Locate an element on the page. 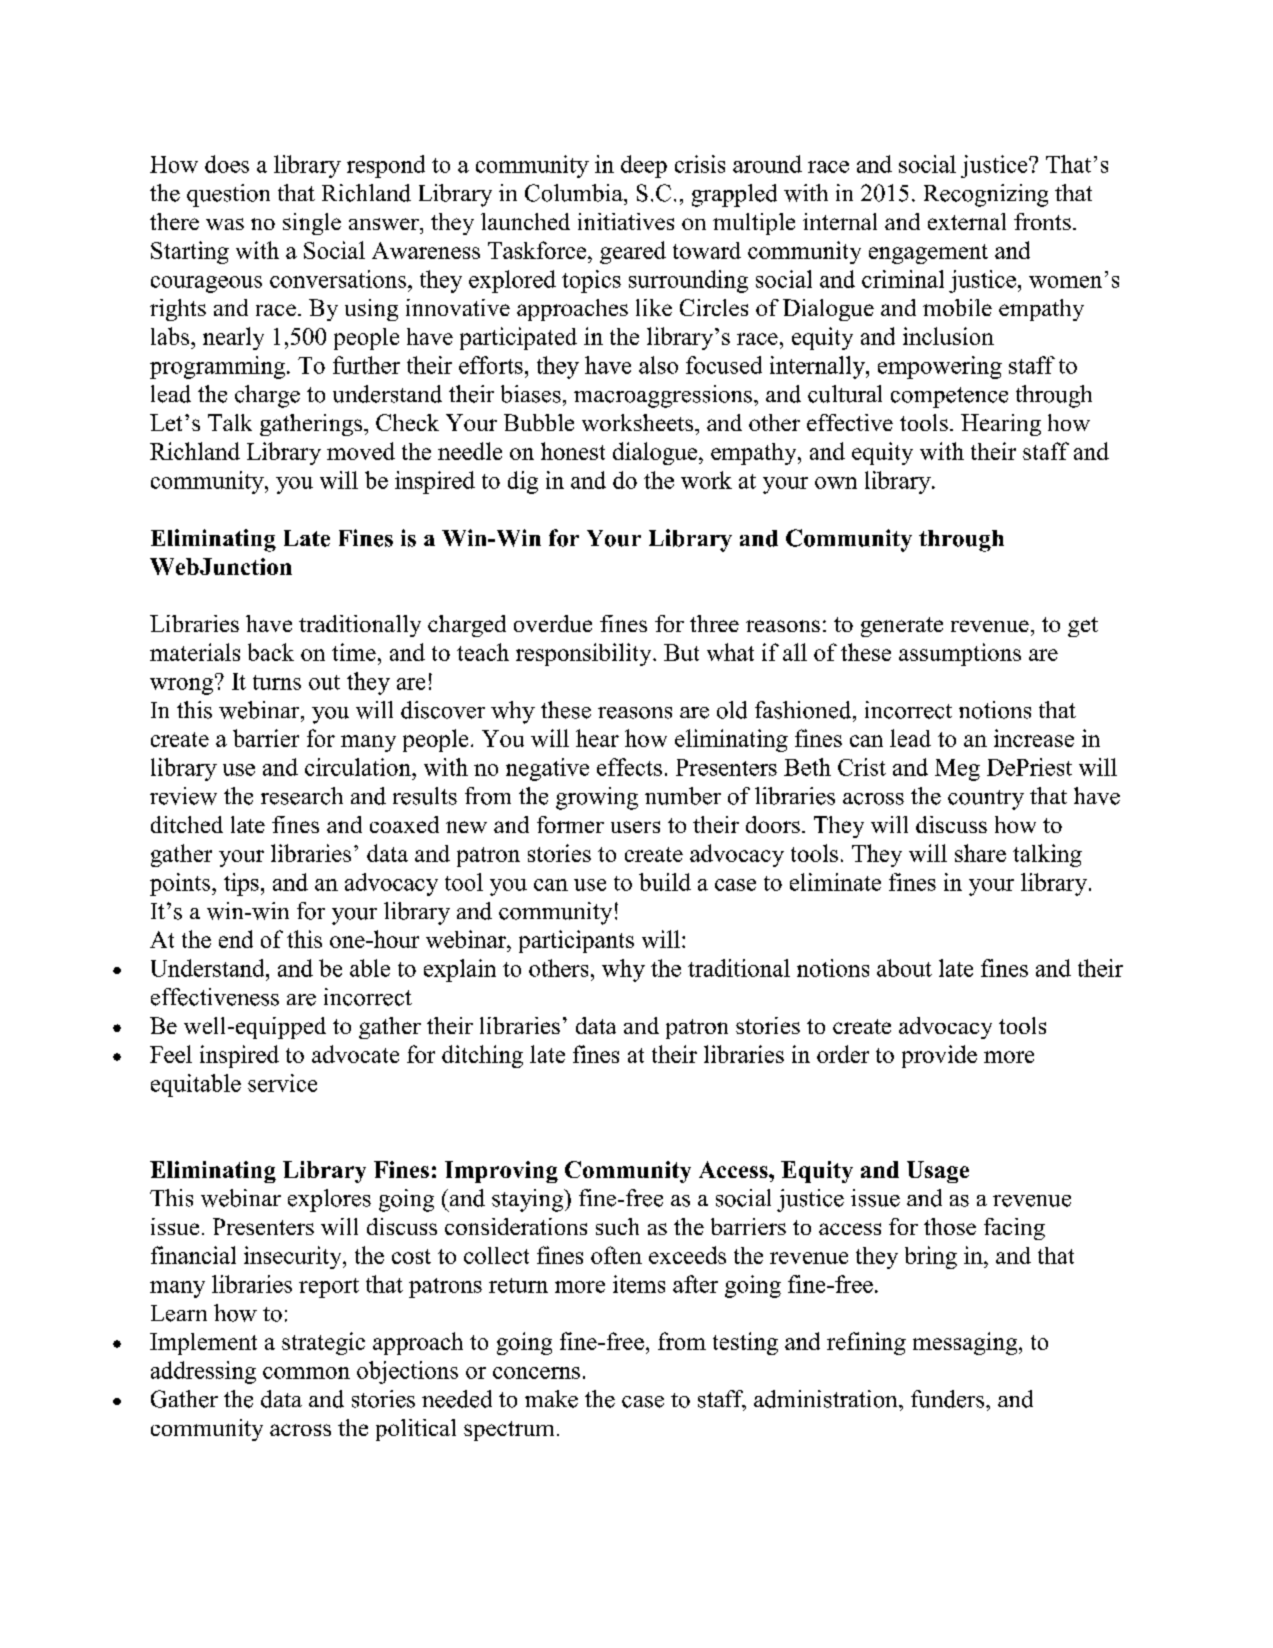 The width and height of the document is (1273, 1648). share is located at coordinates (980, 853).
